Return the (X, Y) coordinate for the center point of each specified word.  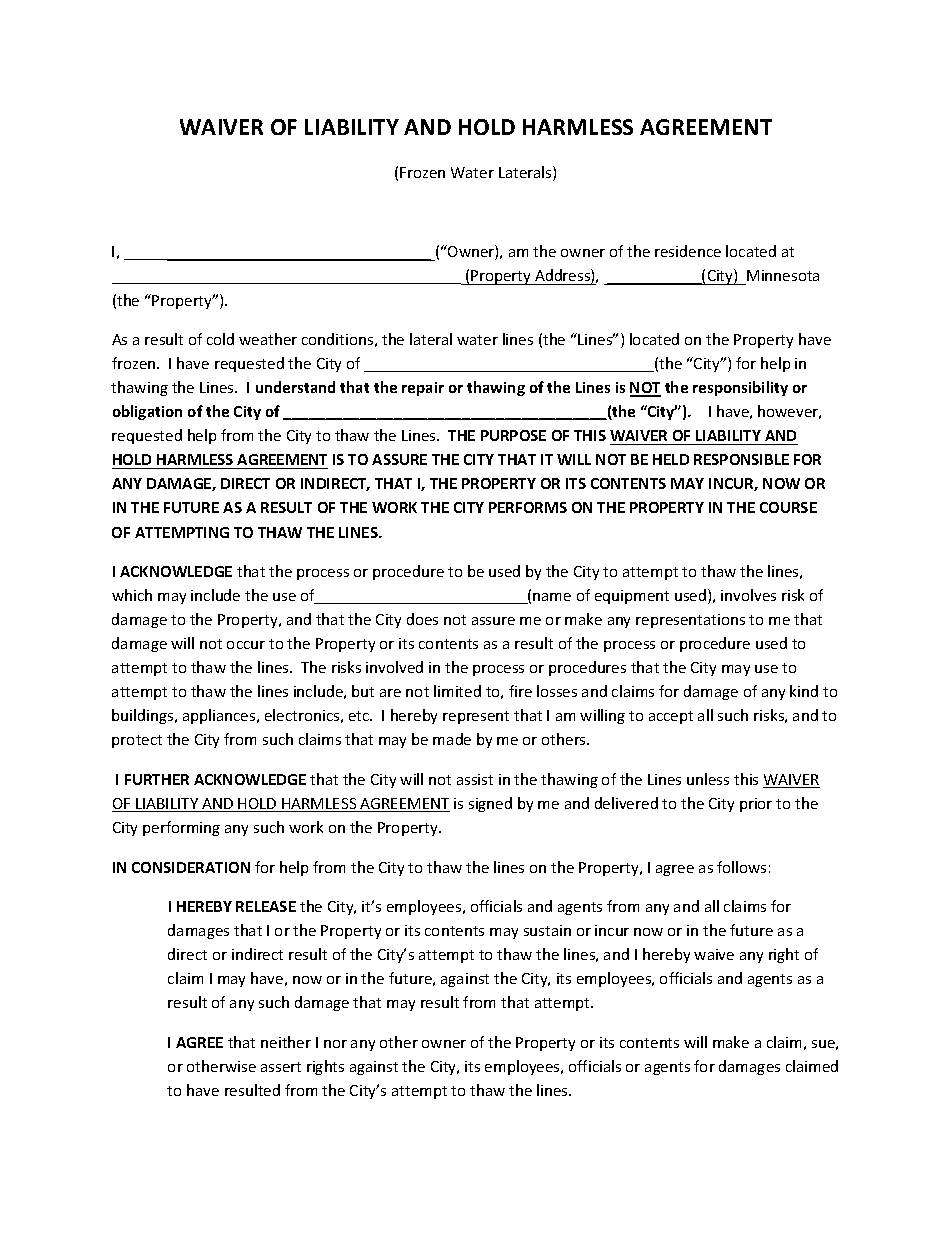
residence (688, 251)
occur (246, 645)
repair (423, 389)
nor (335, 1044)
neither (286, 1042)
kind (804, 691)
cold (220, 339)
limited (457, 691)
